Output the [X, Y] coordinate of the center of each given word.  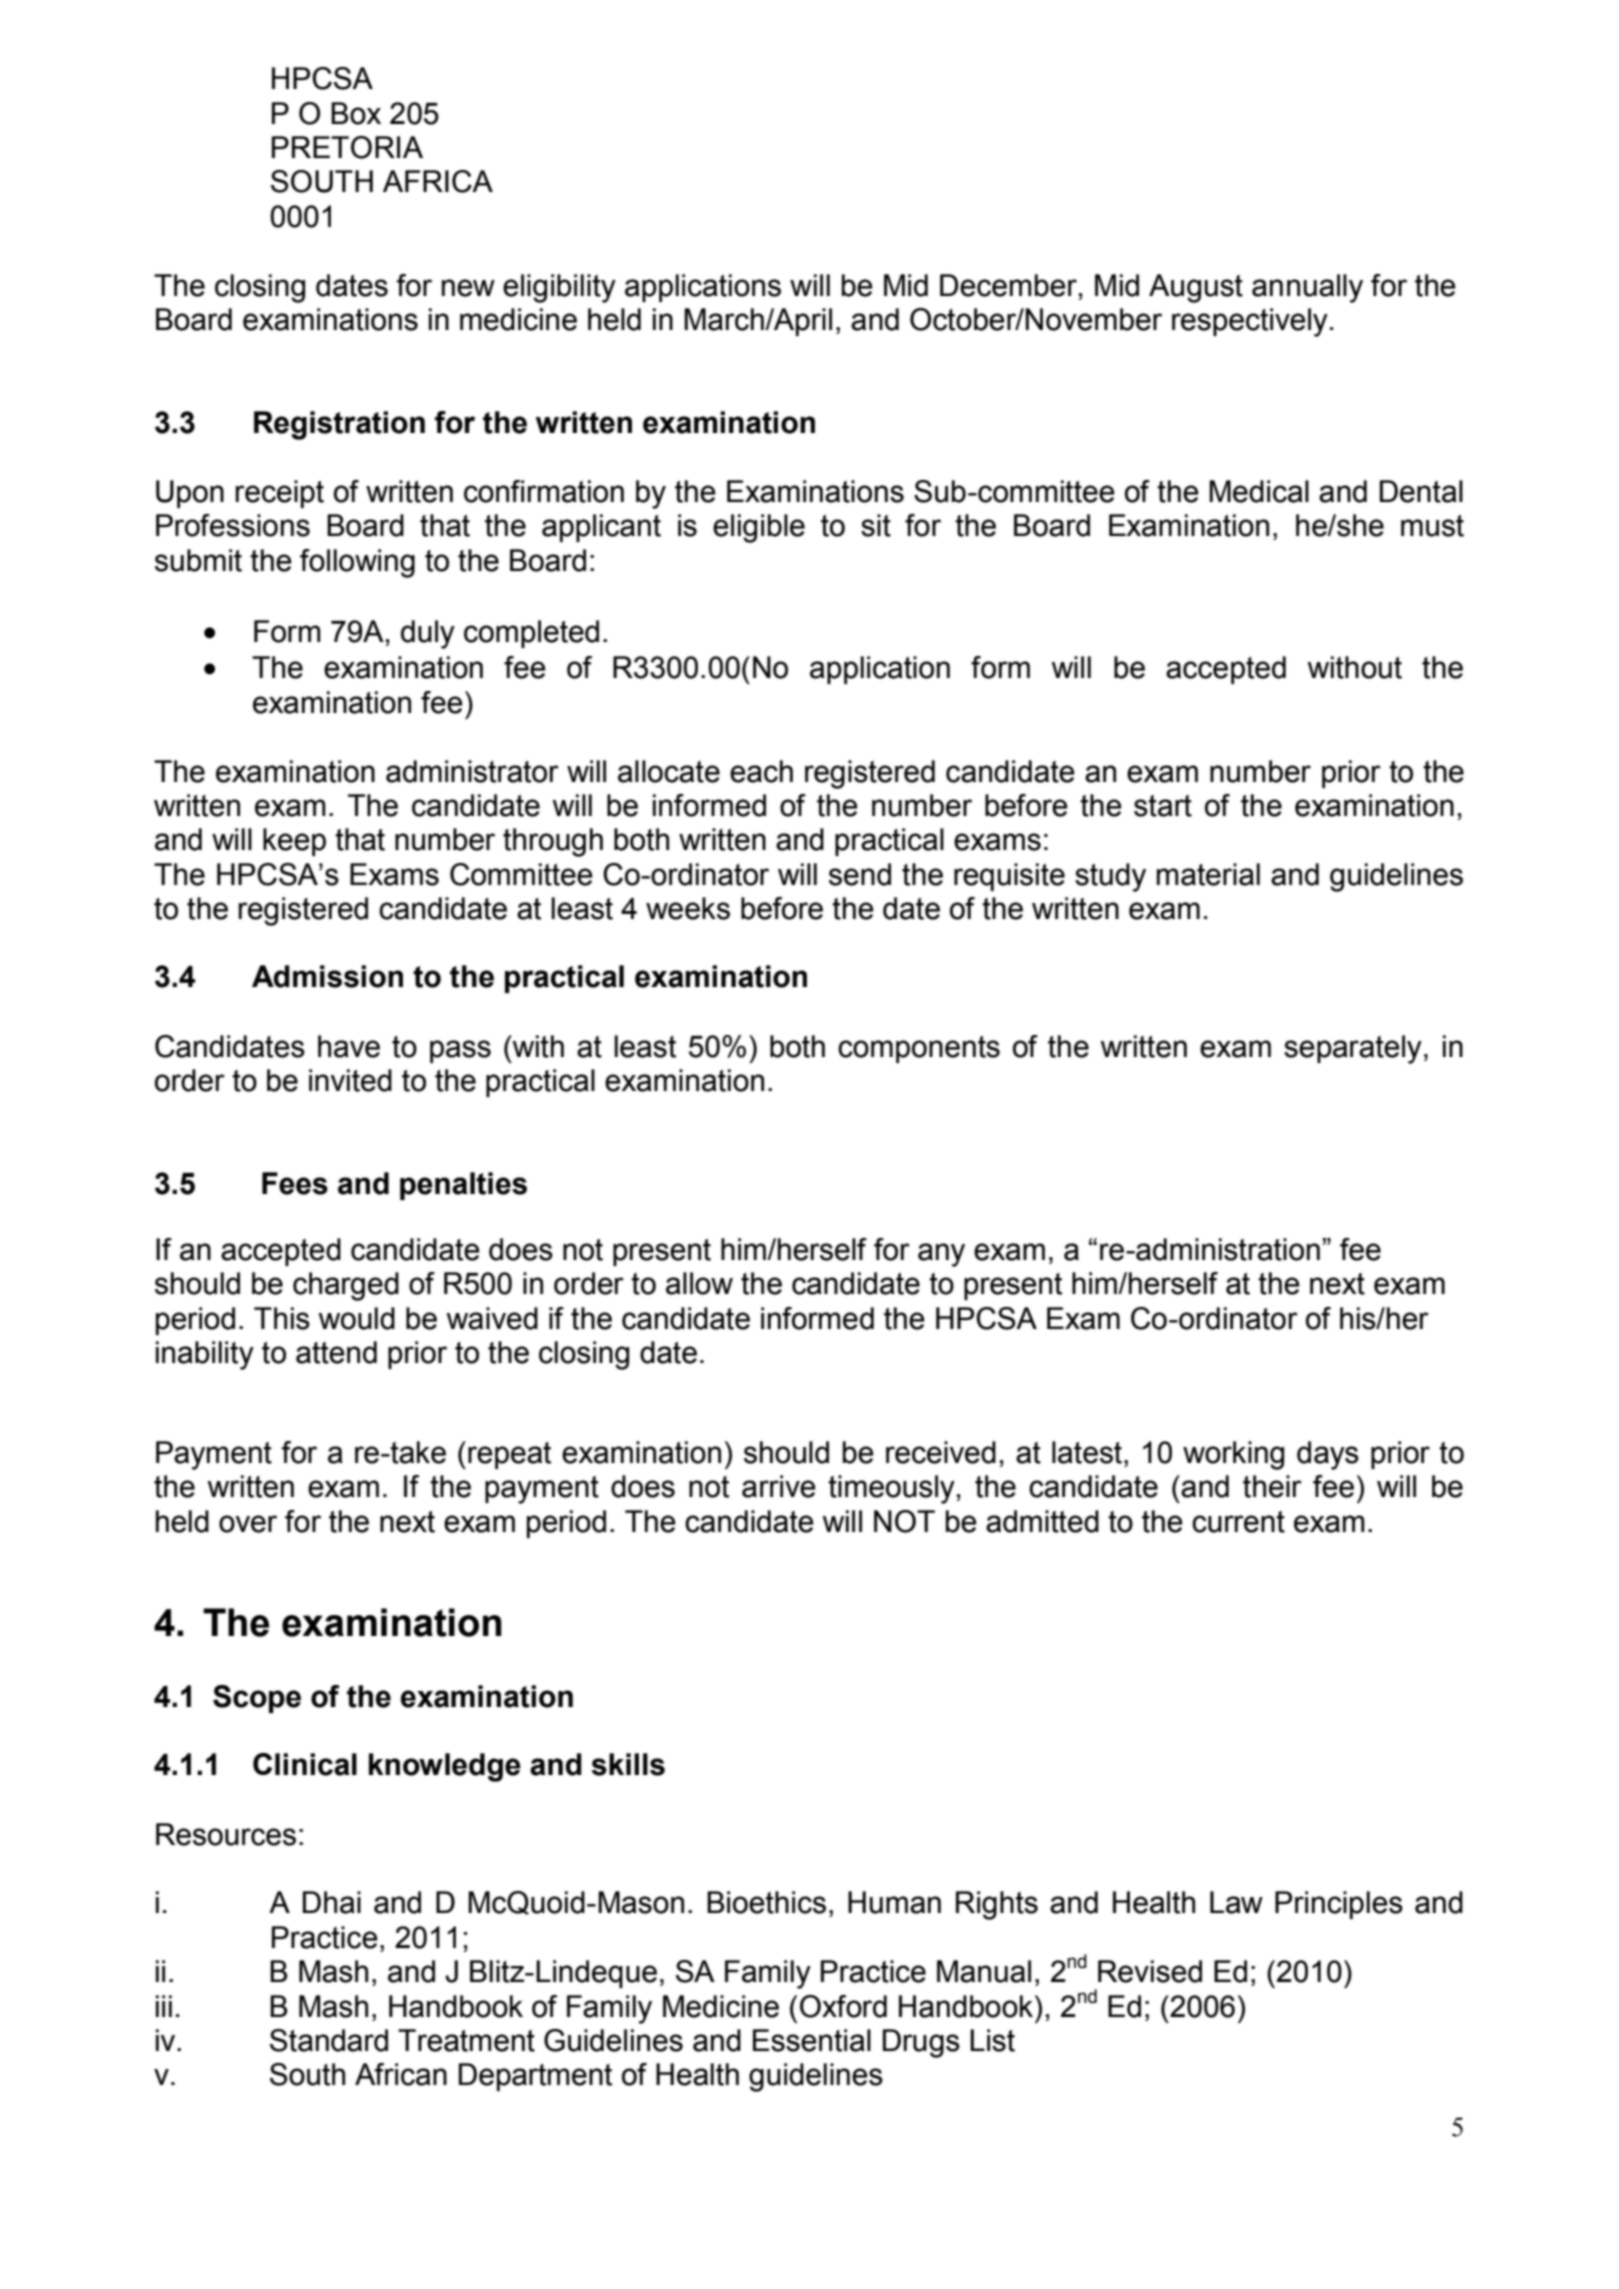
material [1208, 874]
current [1238, 1522]
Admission [327, 976]
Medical [1259, 491]
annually [1307, 288]
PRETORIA [347, 147]
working [1233, 1455]
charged [346, 1286]
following [357, 563]
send [860, 874]
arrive [779, 1486]
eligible [759, 528]
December [1008, 285]
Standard [329, 2040]
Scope [257, 1699]
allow [699, 1283]
